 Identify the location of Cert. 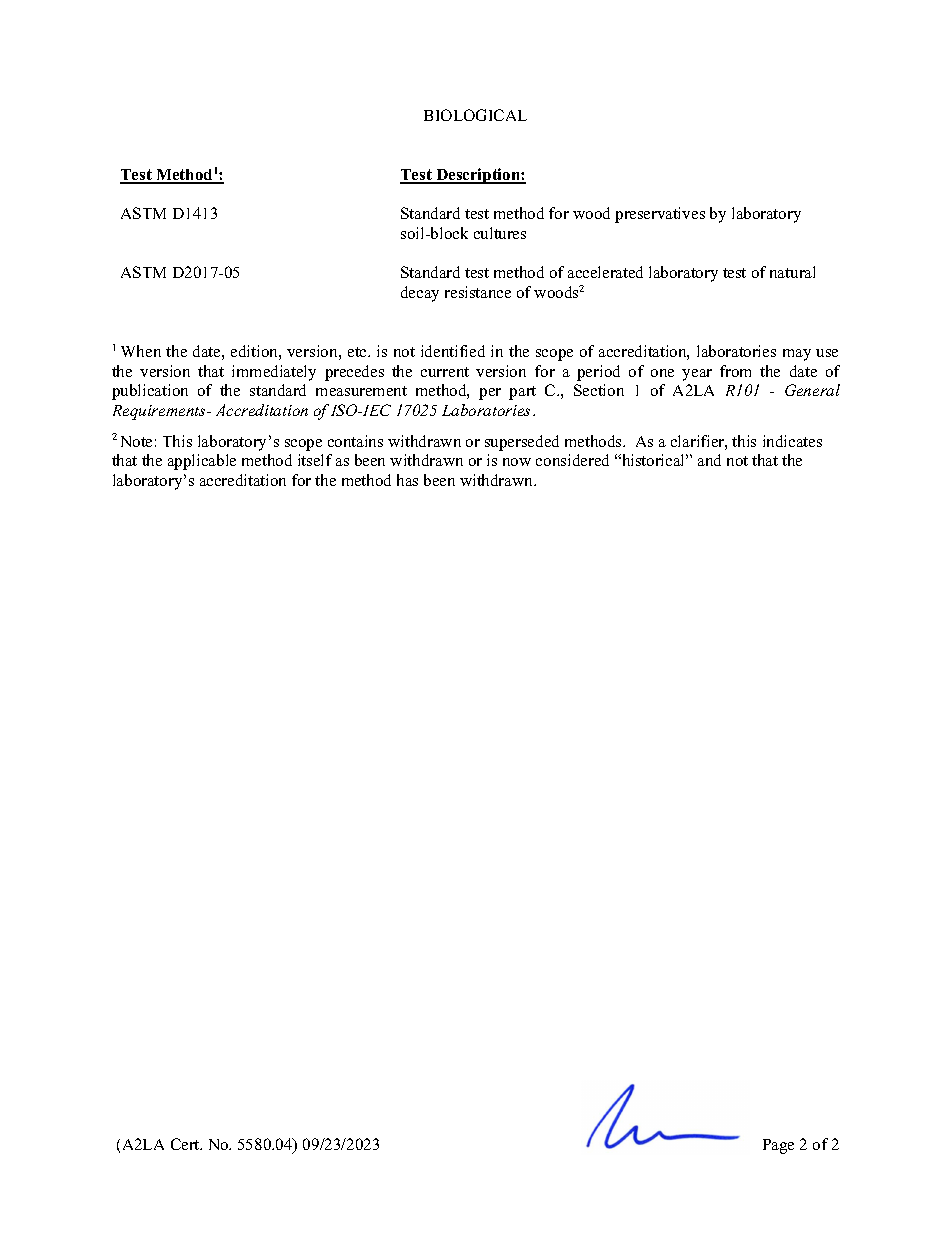
(186, 1144).
